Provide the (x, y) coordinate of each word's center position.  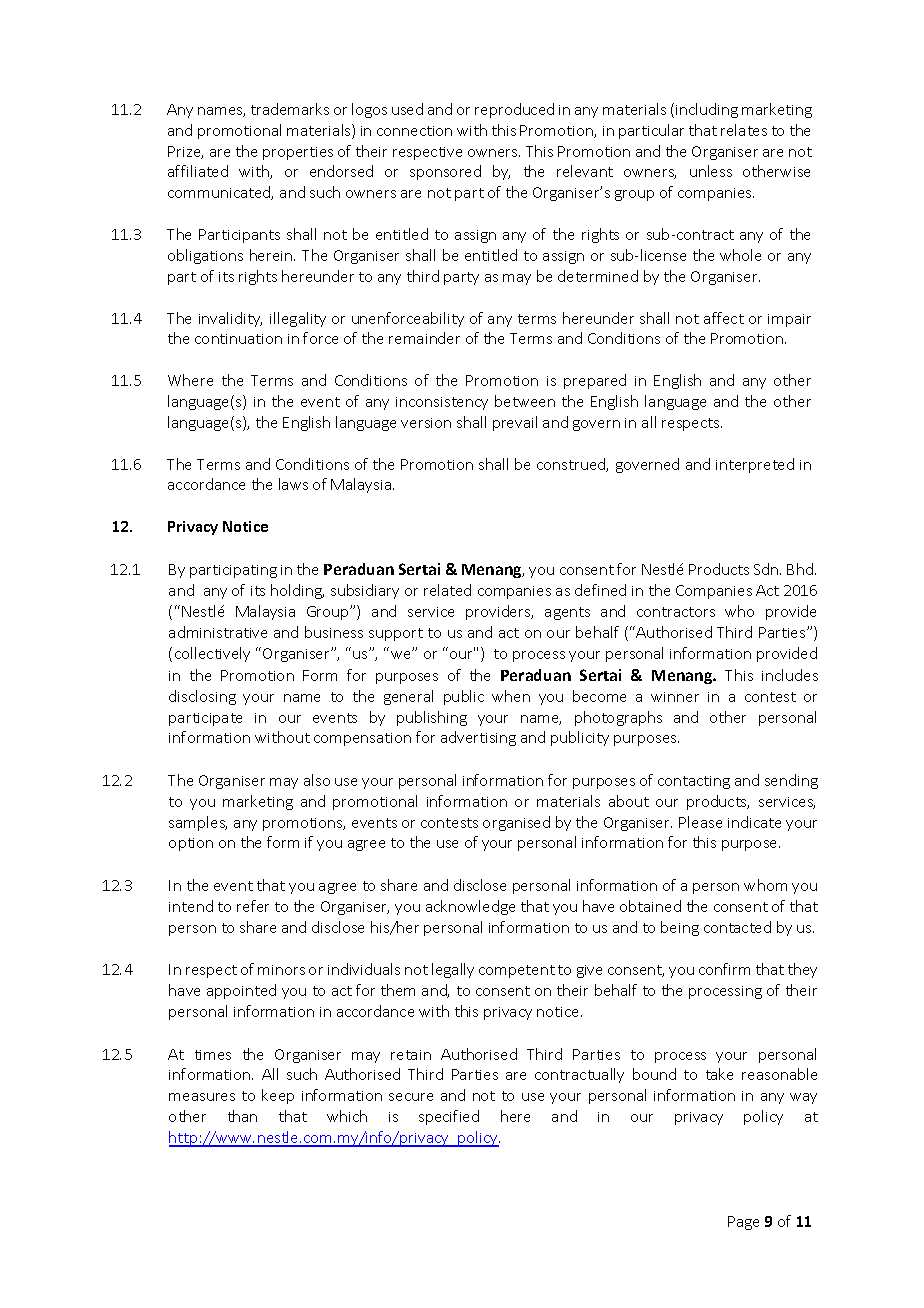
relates (744, 130)
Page (743, 1223)
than (242, 1116)
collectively (212, 654)
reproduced (514, 110)
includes (790, 675)
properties (298, 153)
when (511, 696)
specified (449, 1117)
